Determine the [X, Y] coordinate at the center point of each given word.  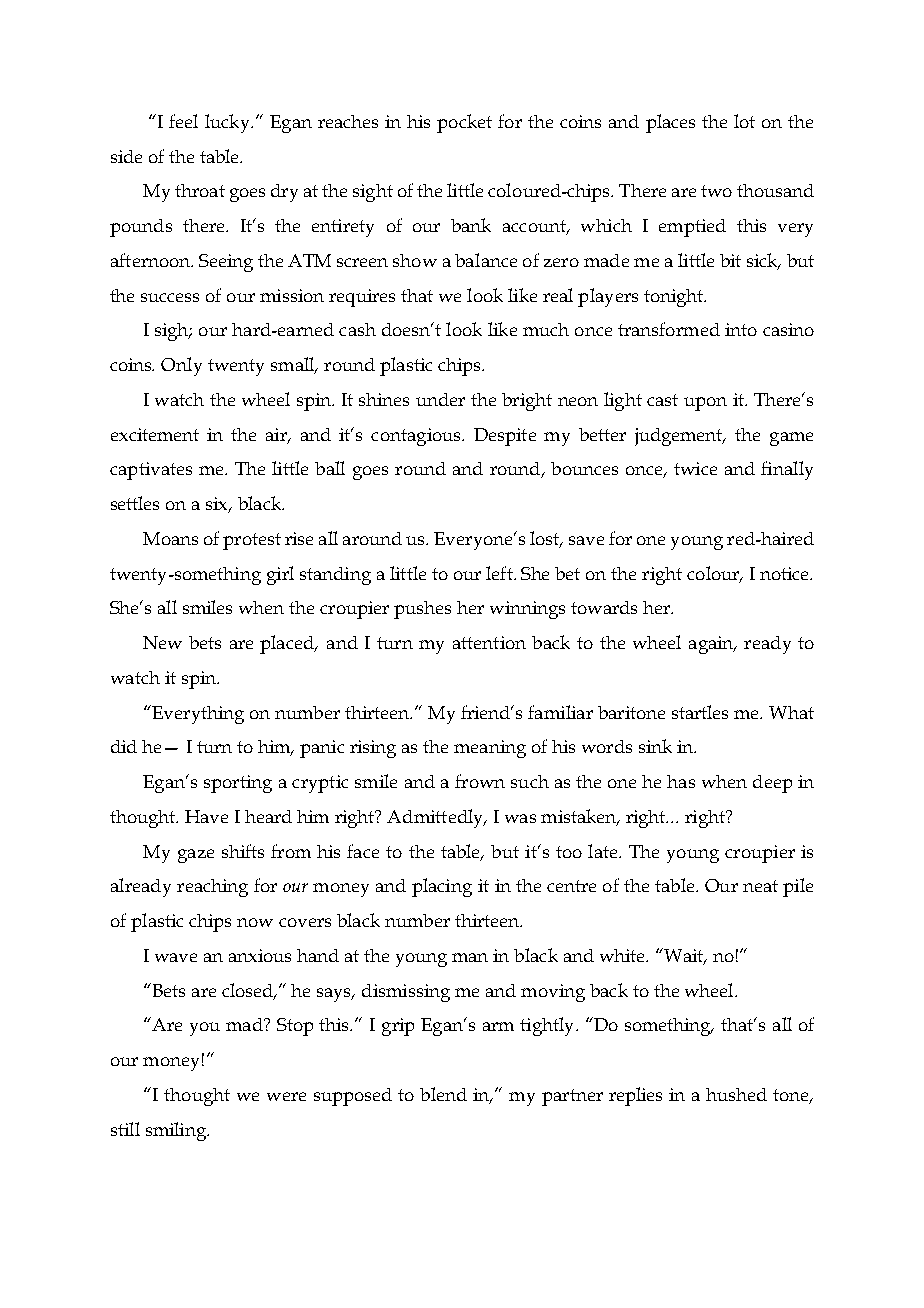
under [440, 399]
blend [443, 1094]
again [712, 645]
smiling [177, 1131]
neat [760, 886]
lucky [228, 123]
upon [705, 404]
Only [181, 366]
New [162, 642]
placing [442, 887]
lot [744, 121]
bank [471, 225]
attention [489, 642]
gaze [196, 856]
